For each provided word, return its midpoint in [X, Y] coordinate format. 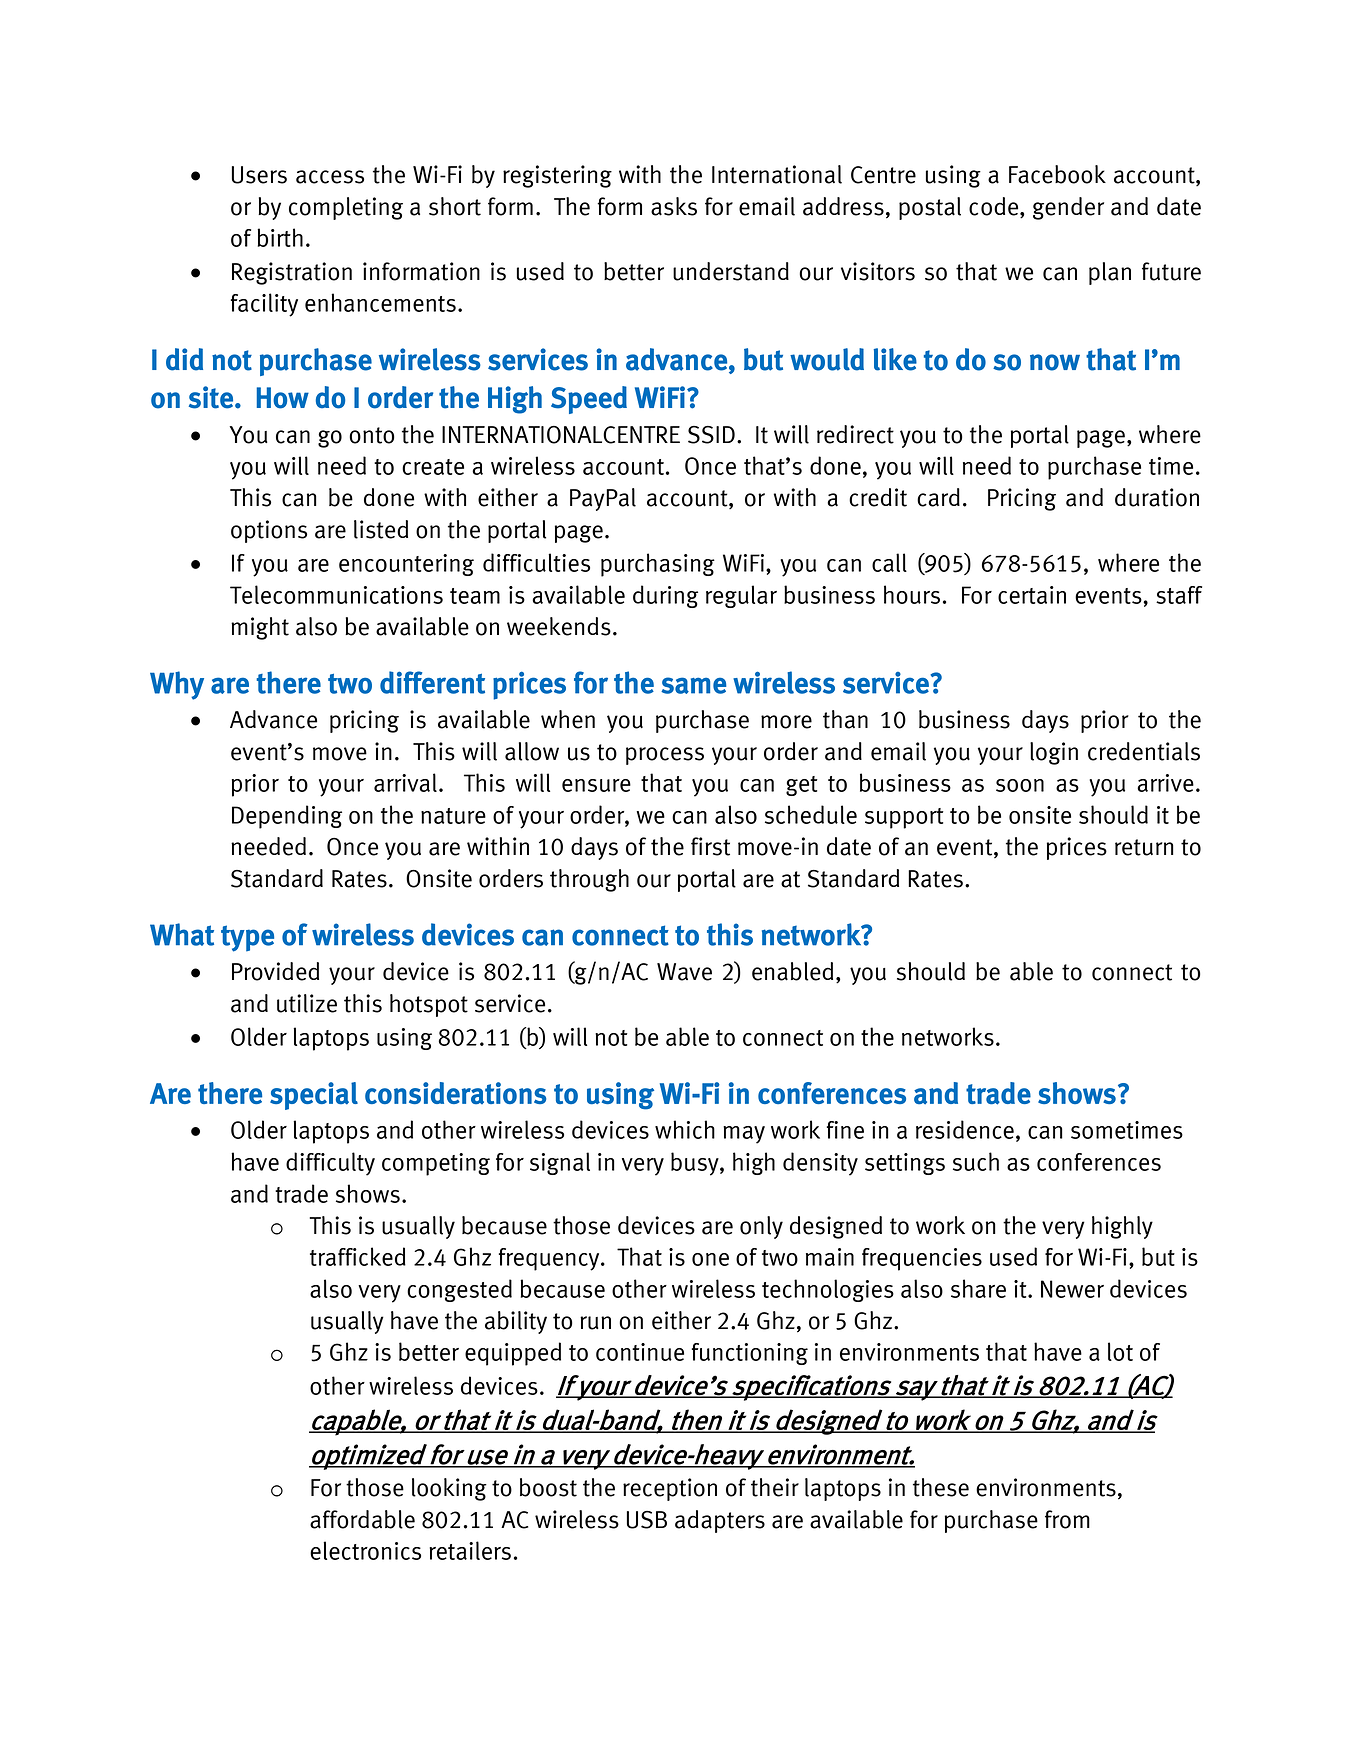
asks [674, 206]
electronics [365, 1550]
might [260, 628]
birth [280, 237]
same [694, 685]
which [685, 1129]
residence [965, 1129]
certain [1032, 595]
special [314, 1096]
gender [1068, 208]
